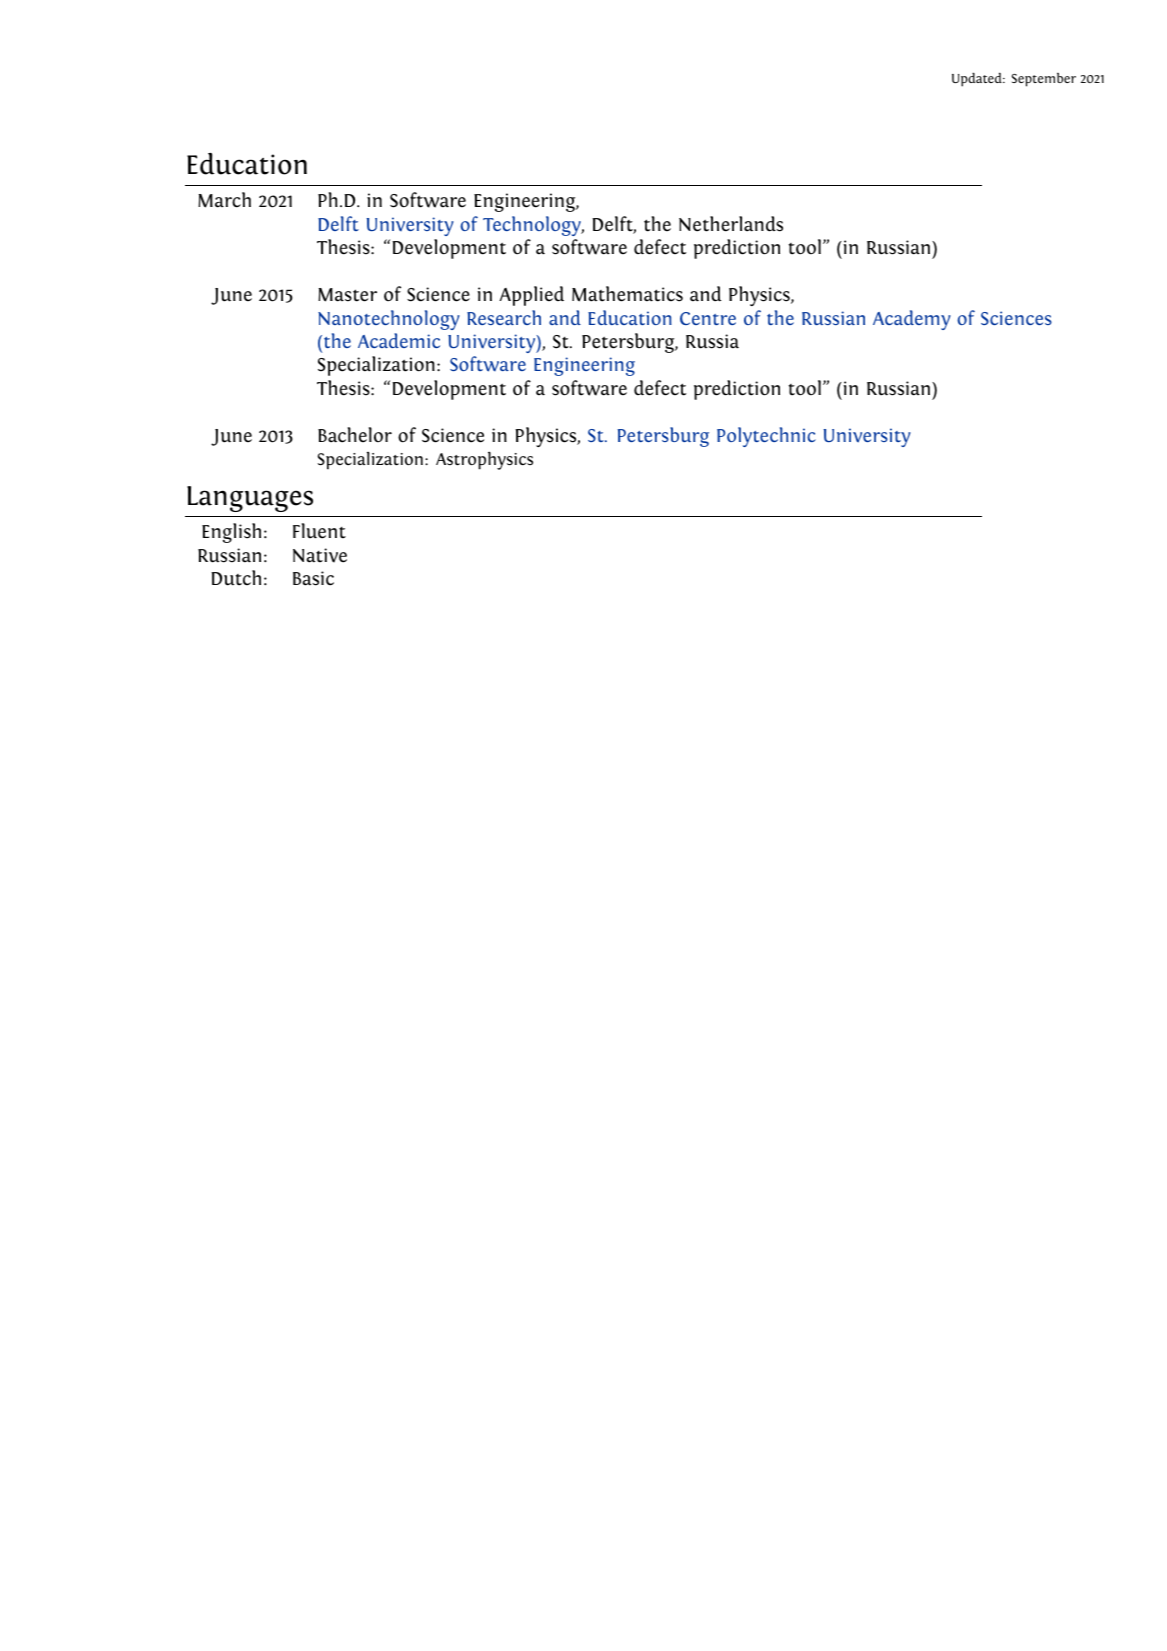 The image size is (1167, 1651). Describe the element at coordinates (224, 200) in the image. I see `March` at that location.
